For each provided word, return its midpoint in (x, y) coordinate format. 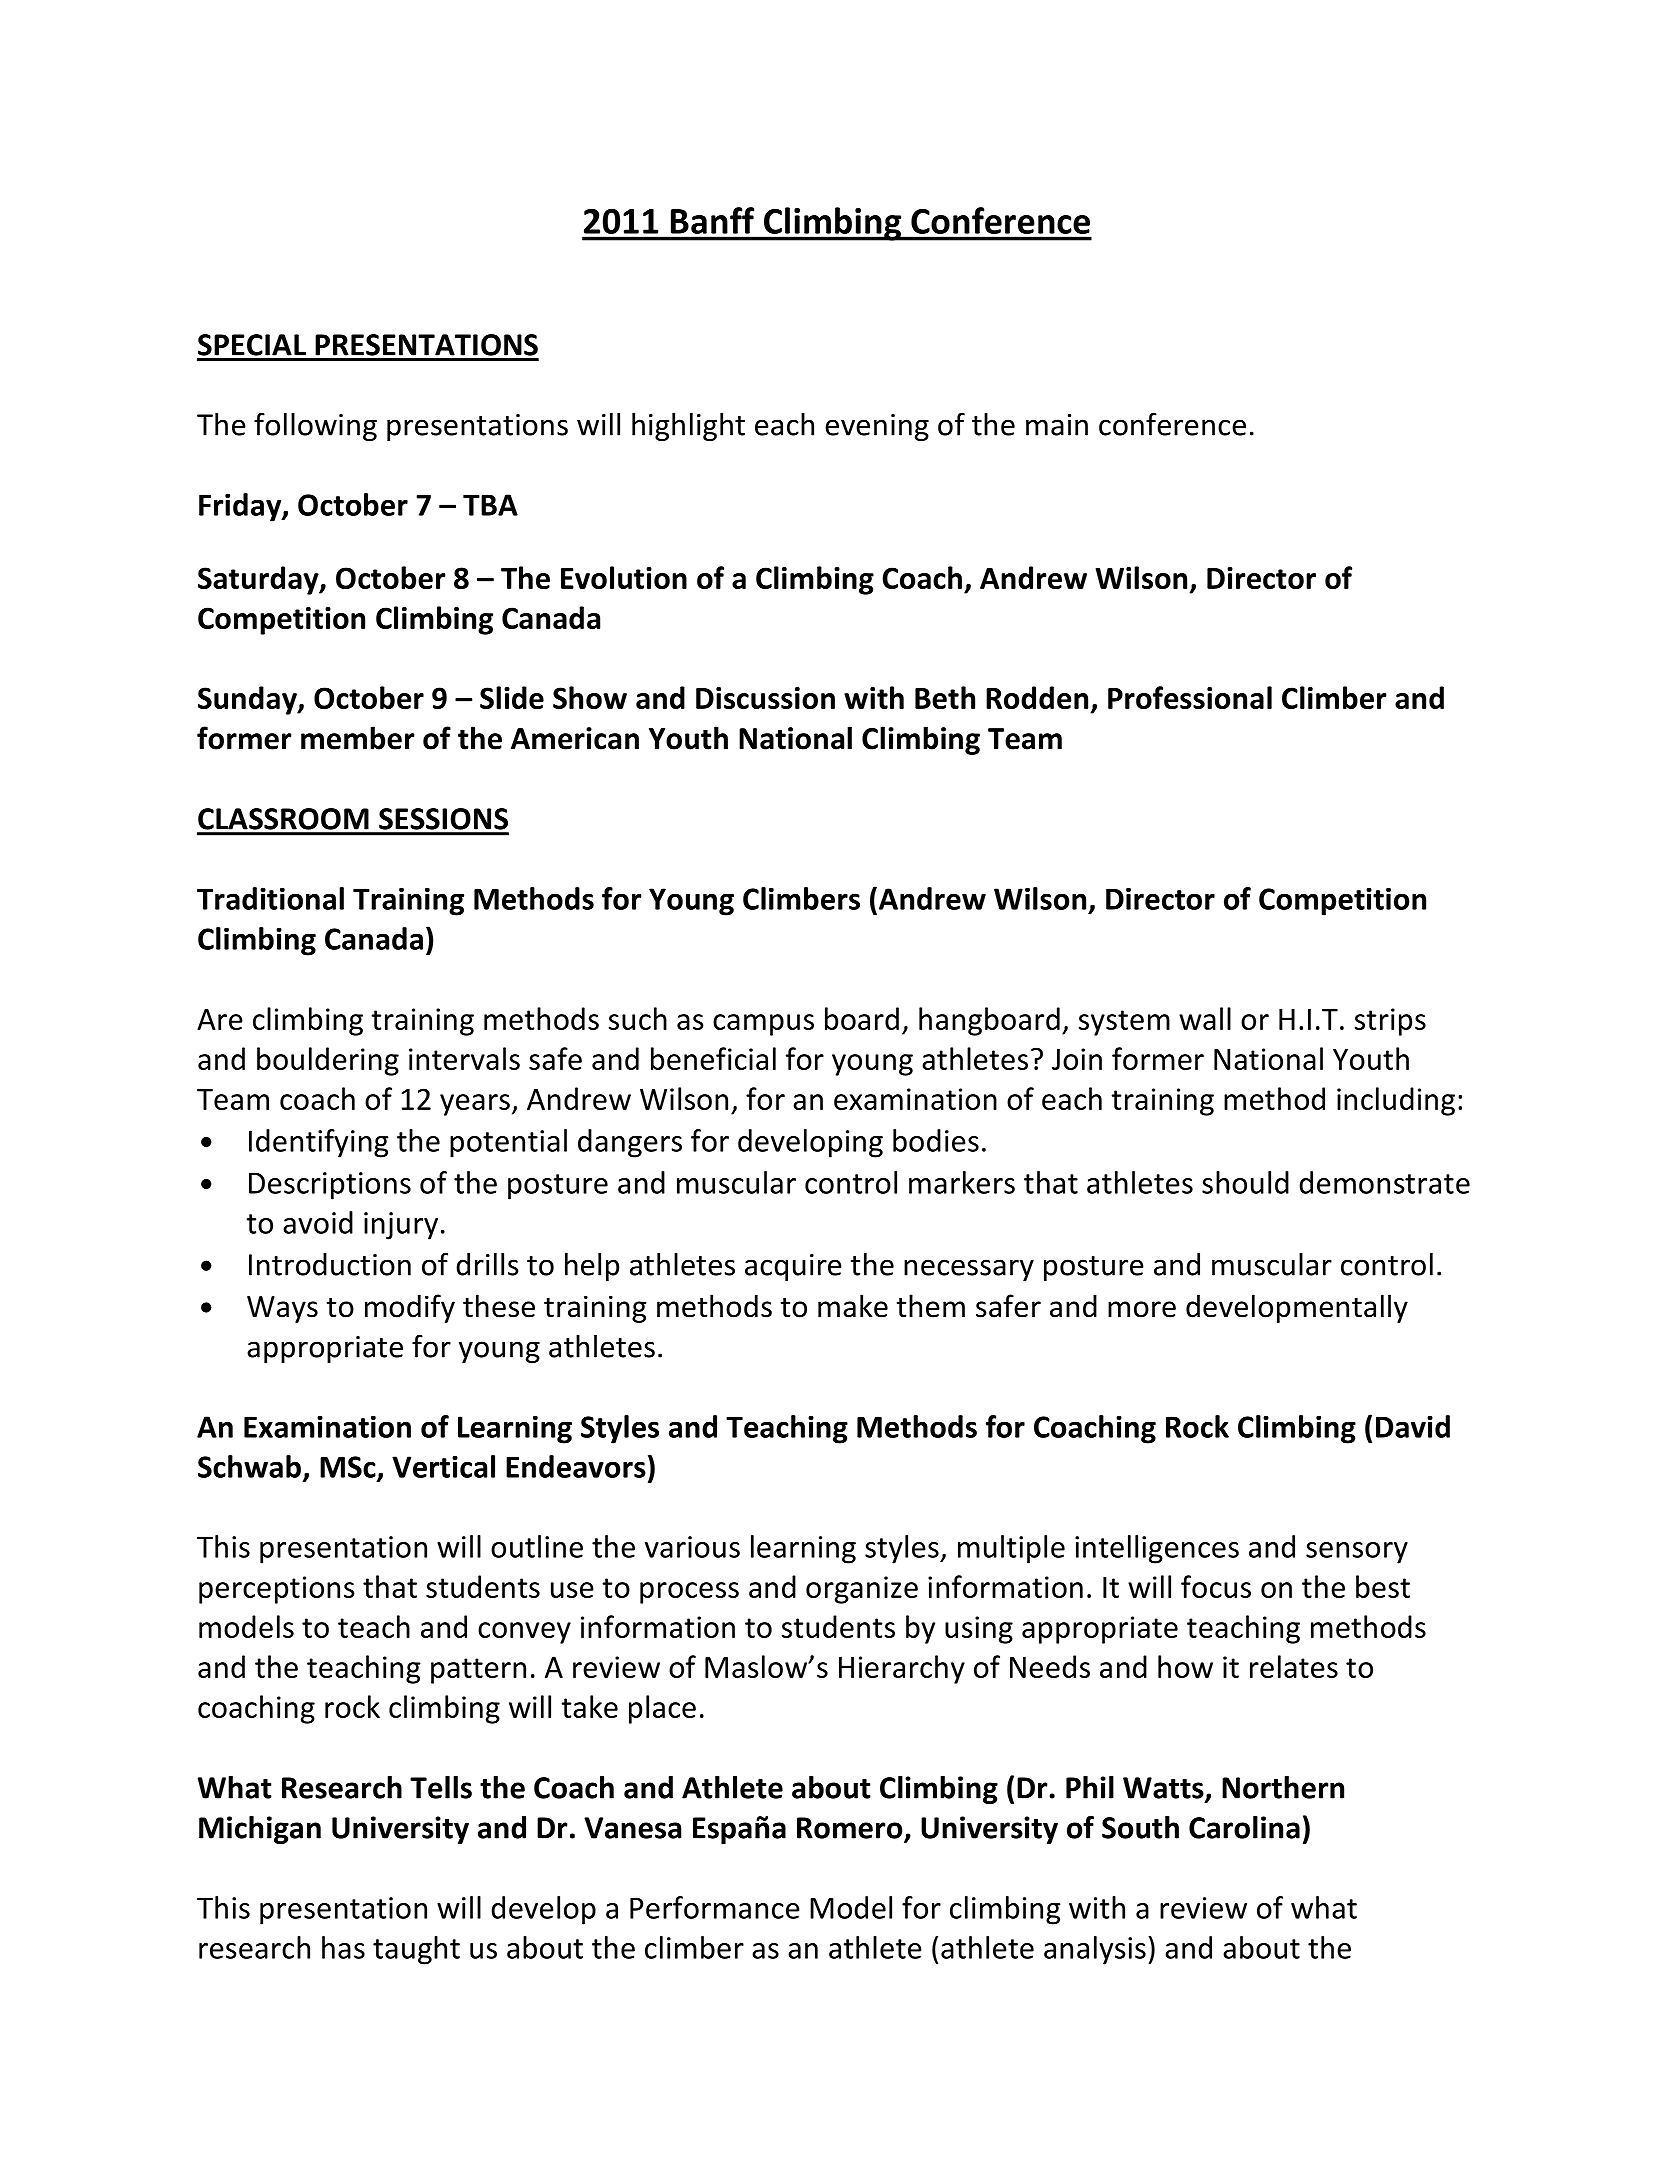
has (343, 1947)
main (1057, 425)
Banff (712, 220)
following (315, 427)
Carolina (1244, 1827)
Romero (851, 1829)
